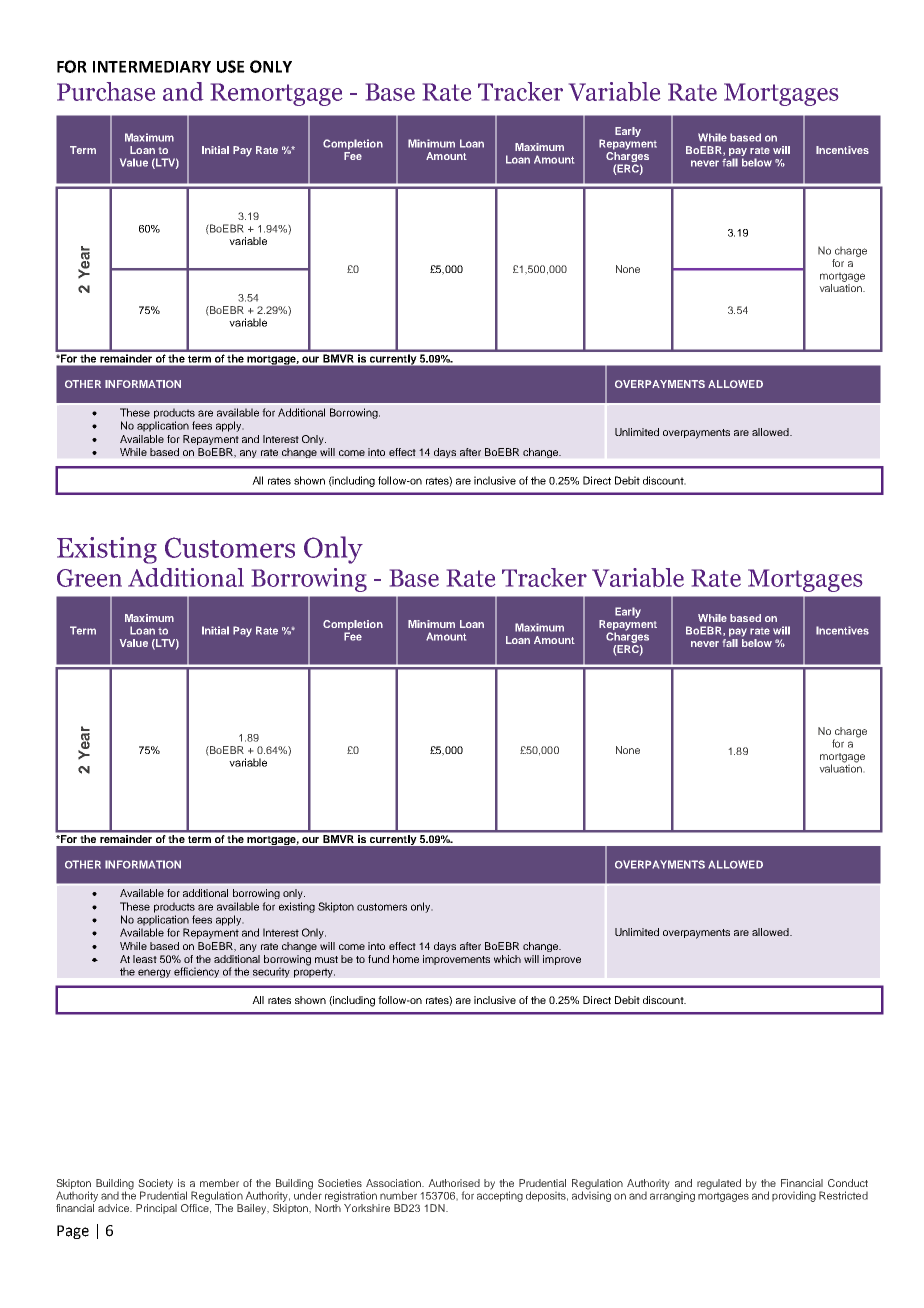  Describe the element at coordinates (454, 1183) in the screenshot. I see `Authorised` at that location.
